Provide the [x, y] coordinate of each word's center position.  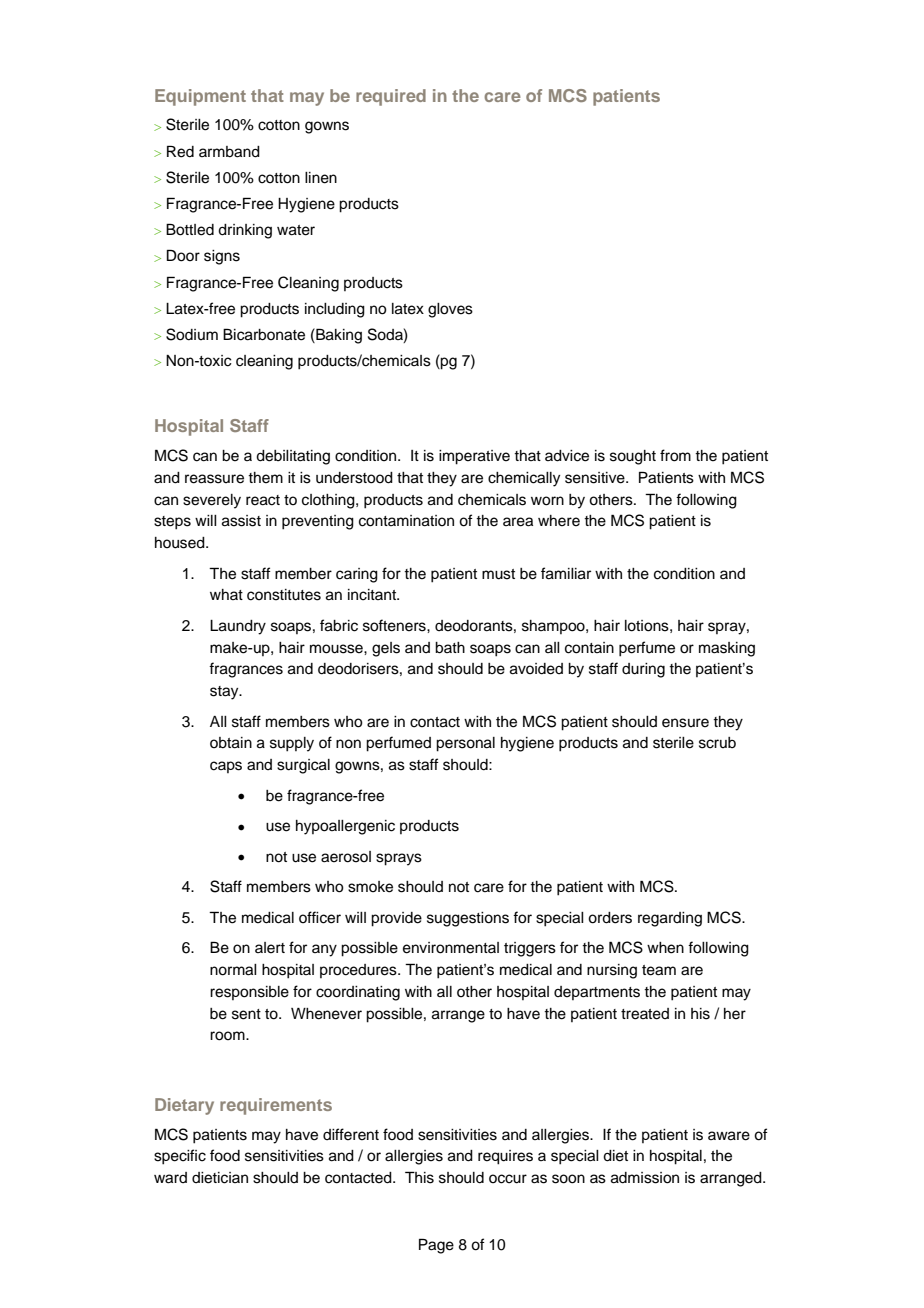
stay [225, 693]
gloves [450, 310]
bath [450, 648]
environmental [451, 948]
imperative [474, 457]
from [675, 455]
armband [229, 152]
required [391, 97]
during [643, 670]
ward [170, 1178]
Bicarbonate [264, 334]
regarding [670, 919]
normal [233, 970]
